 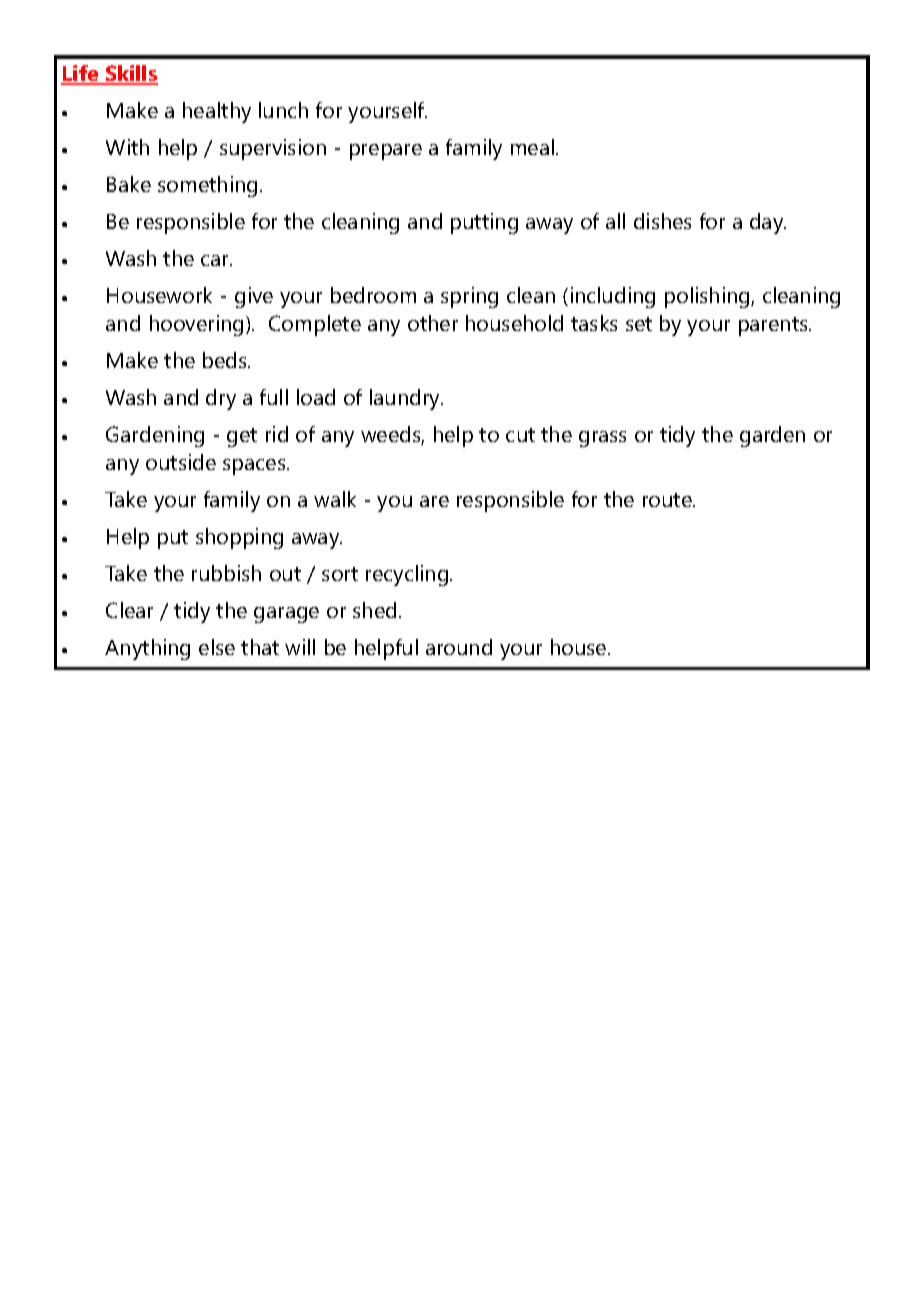 What do you see at coordinates (484, 223) in the screenshot?
I see `putting` at bounding box center [484, 223].
